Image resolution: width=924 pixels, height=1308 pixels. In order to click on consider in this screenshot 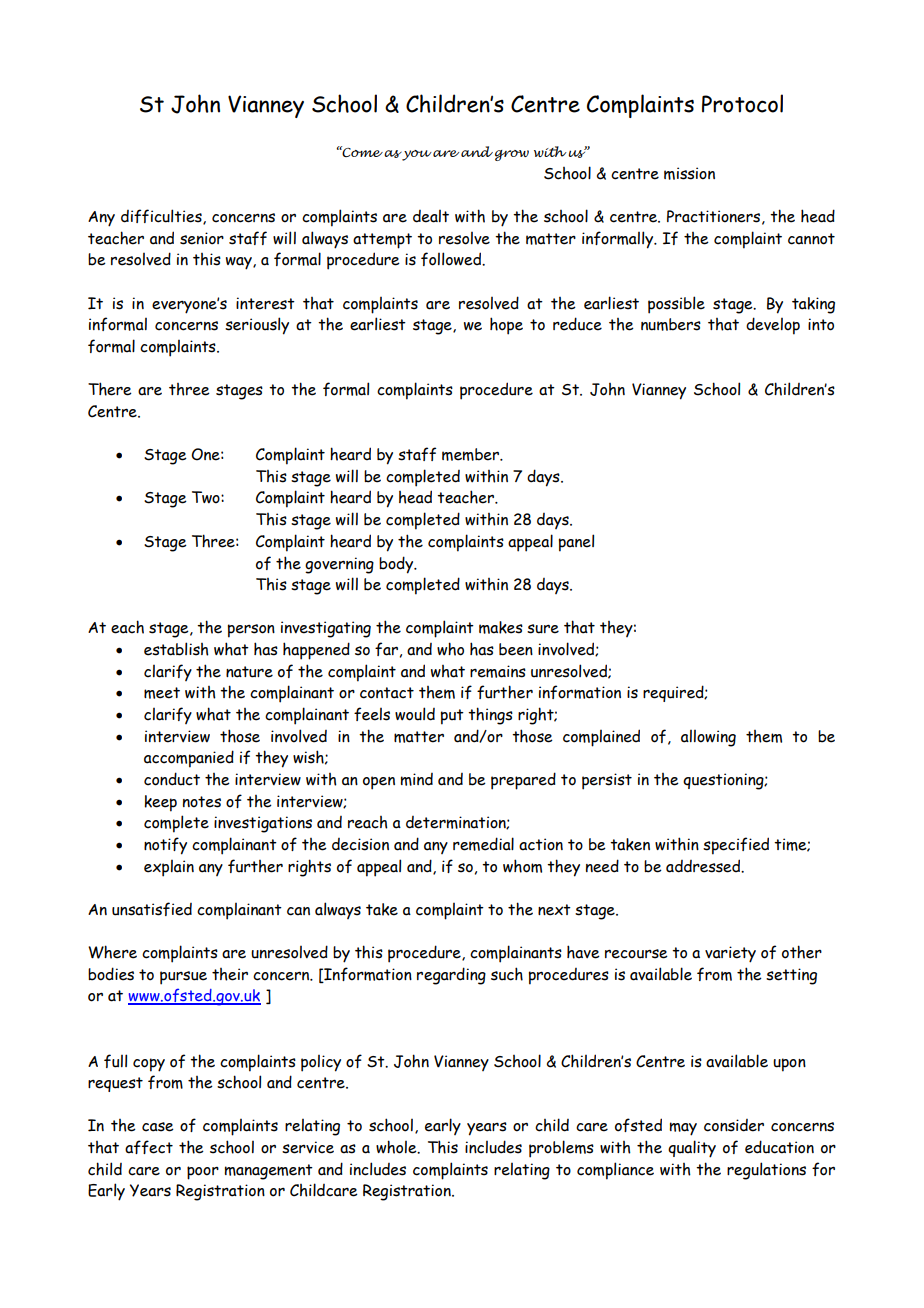, I will do `click(734, 1125)`.
